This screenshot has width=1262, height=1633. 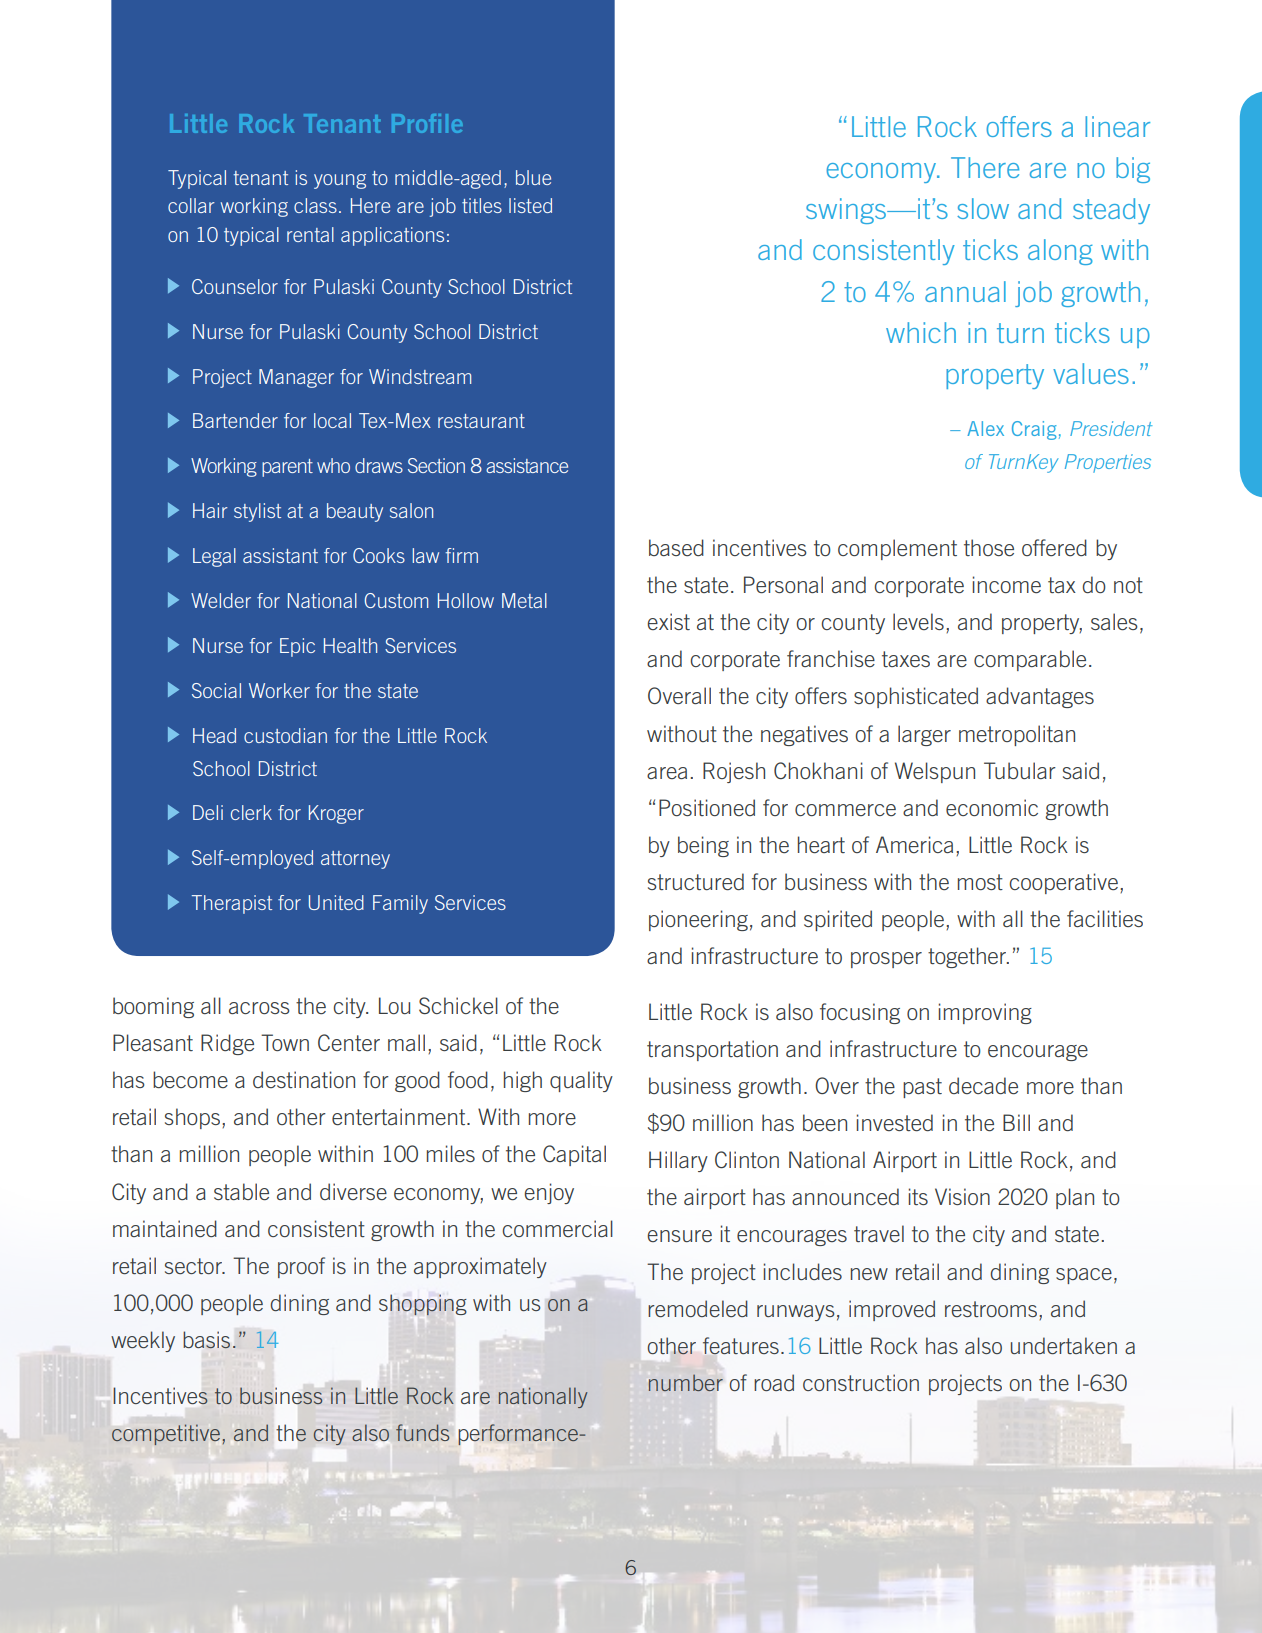 I want to click on basis, so click(x=206, y=1340).
